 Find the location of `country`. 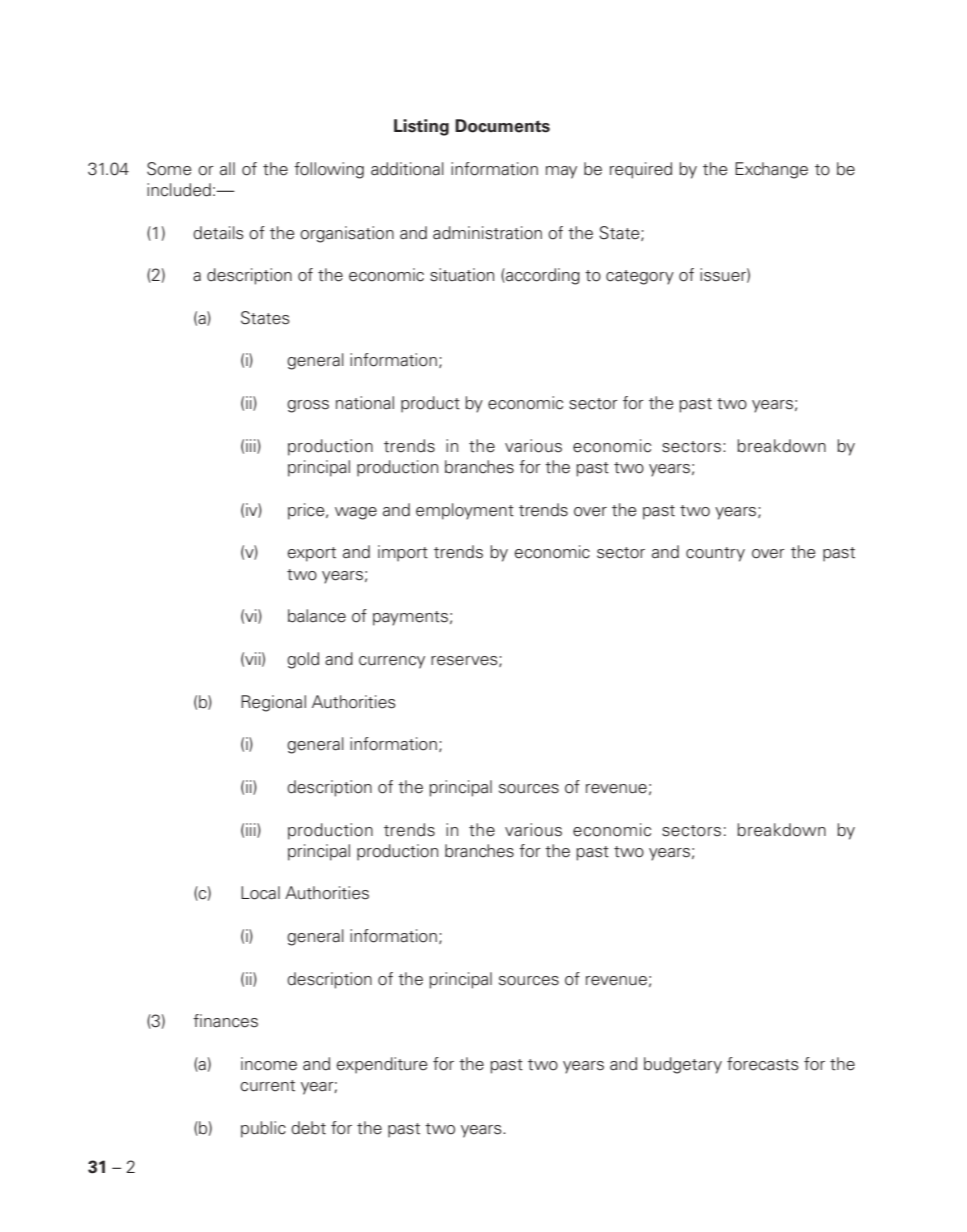

country is located at coordinates (715, 554).
